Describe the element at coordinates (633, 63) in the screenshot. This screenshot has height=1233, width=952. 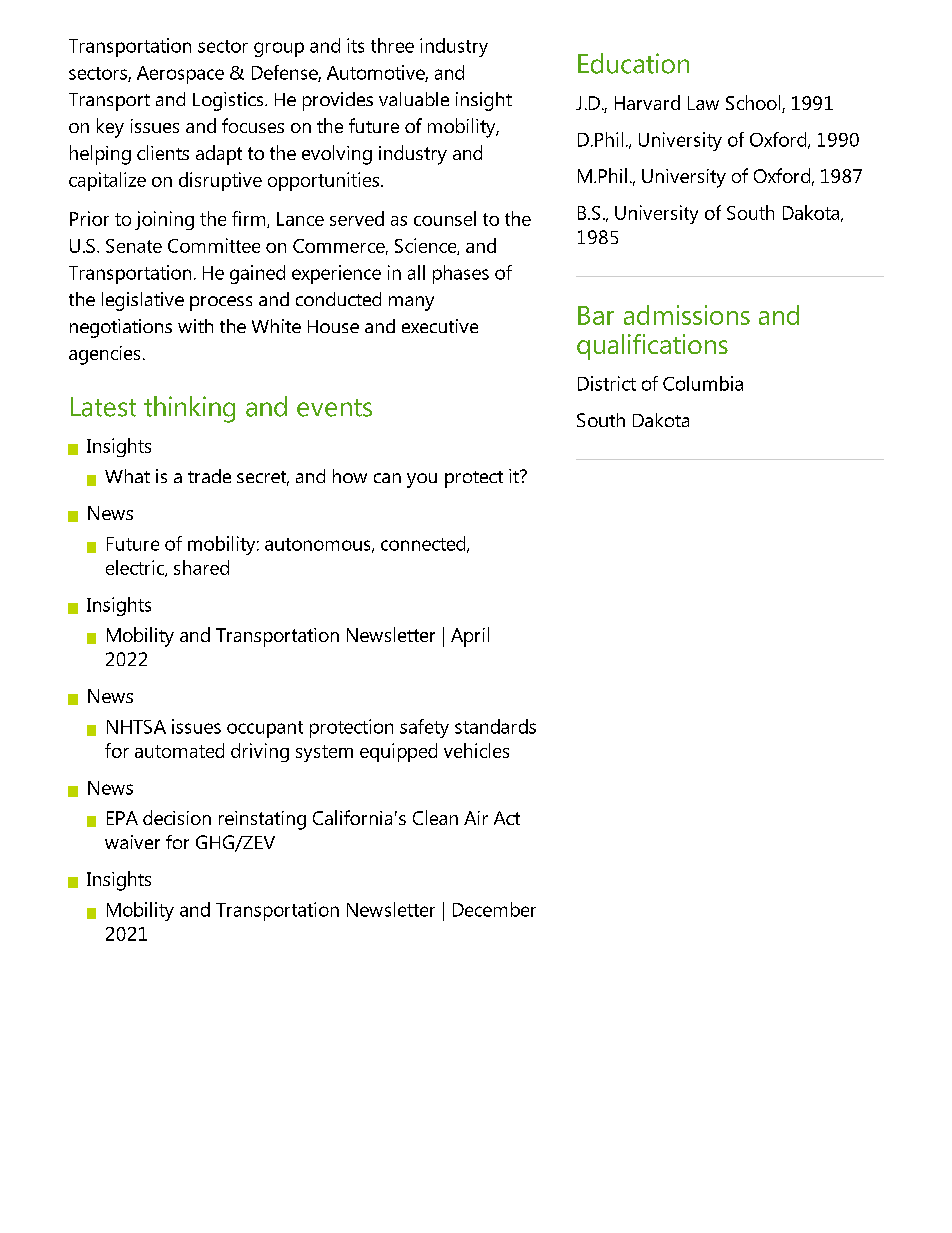
I see `Education` at that location.
